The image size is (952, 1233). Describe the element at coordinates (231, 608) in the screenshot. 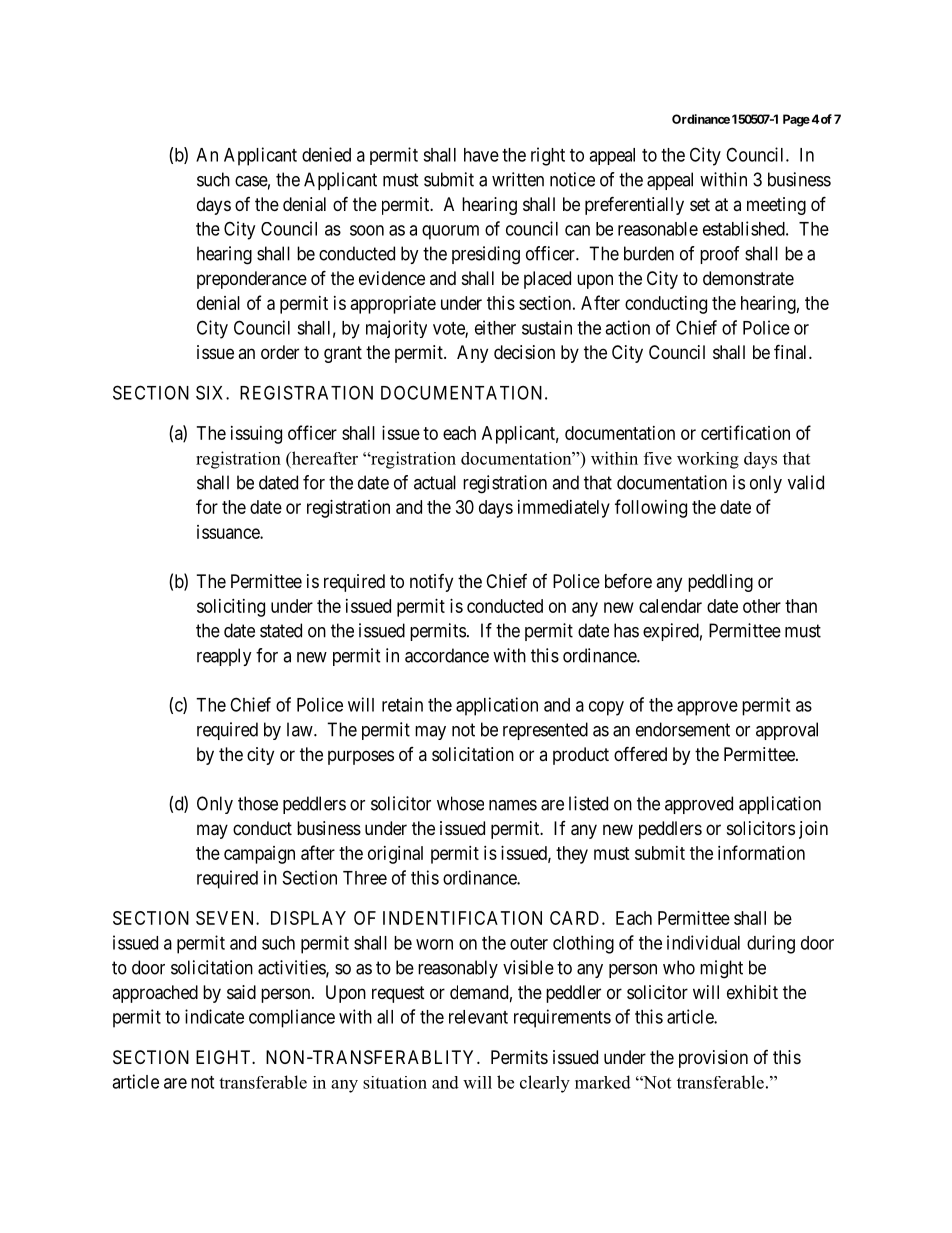

I see `soliciting` at that location.
